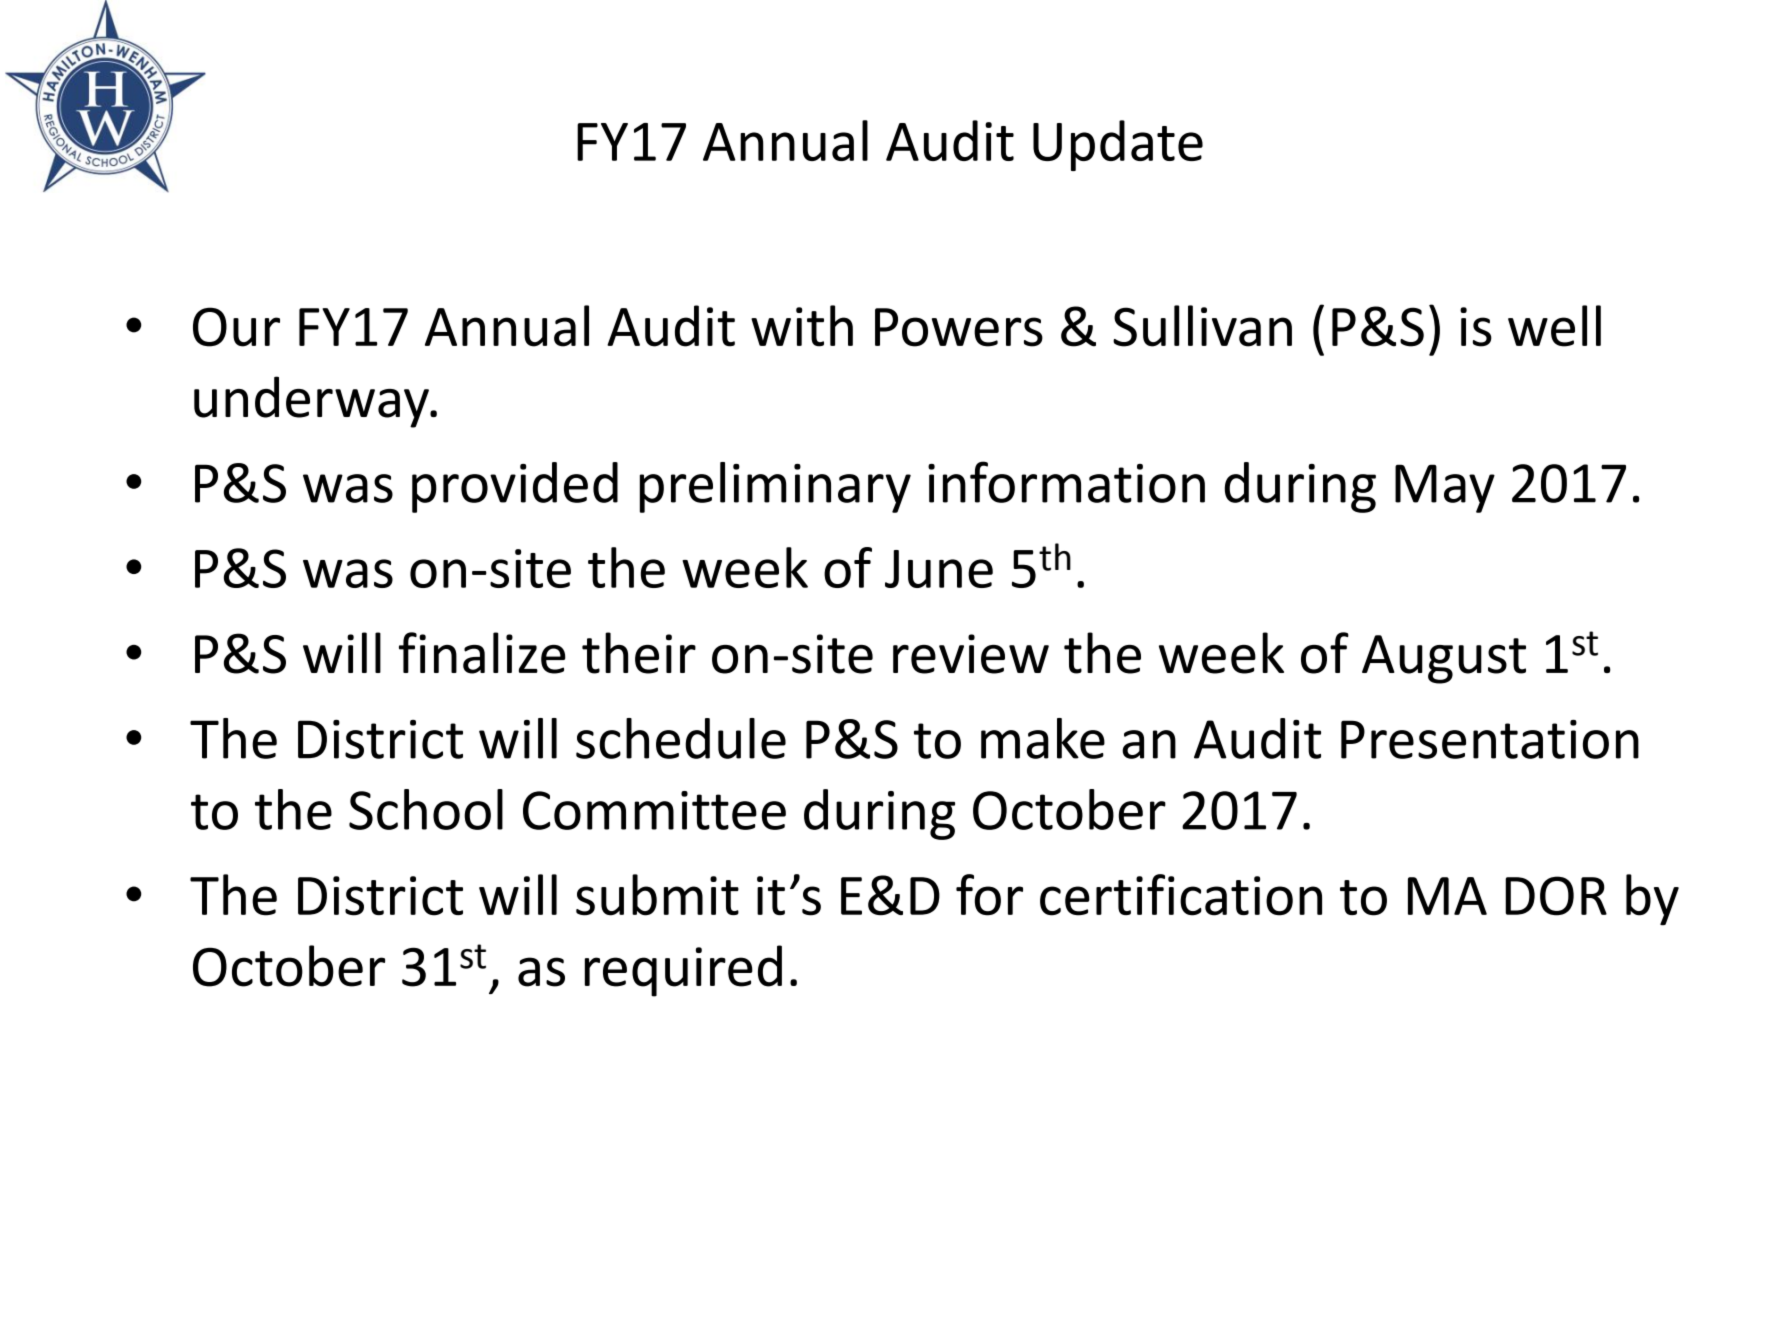  Describe the element at coordinates (426, 809) in the page. I see `School` at that location.
